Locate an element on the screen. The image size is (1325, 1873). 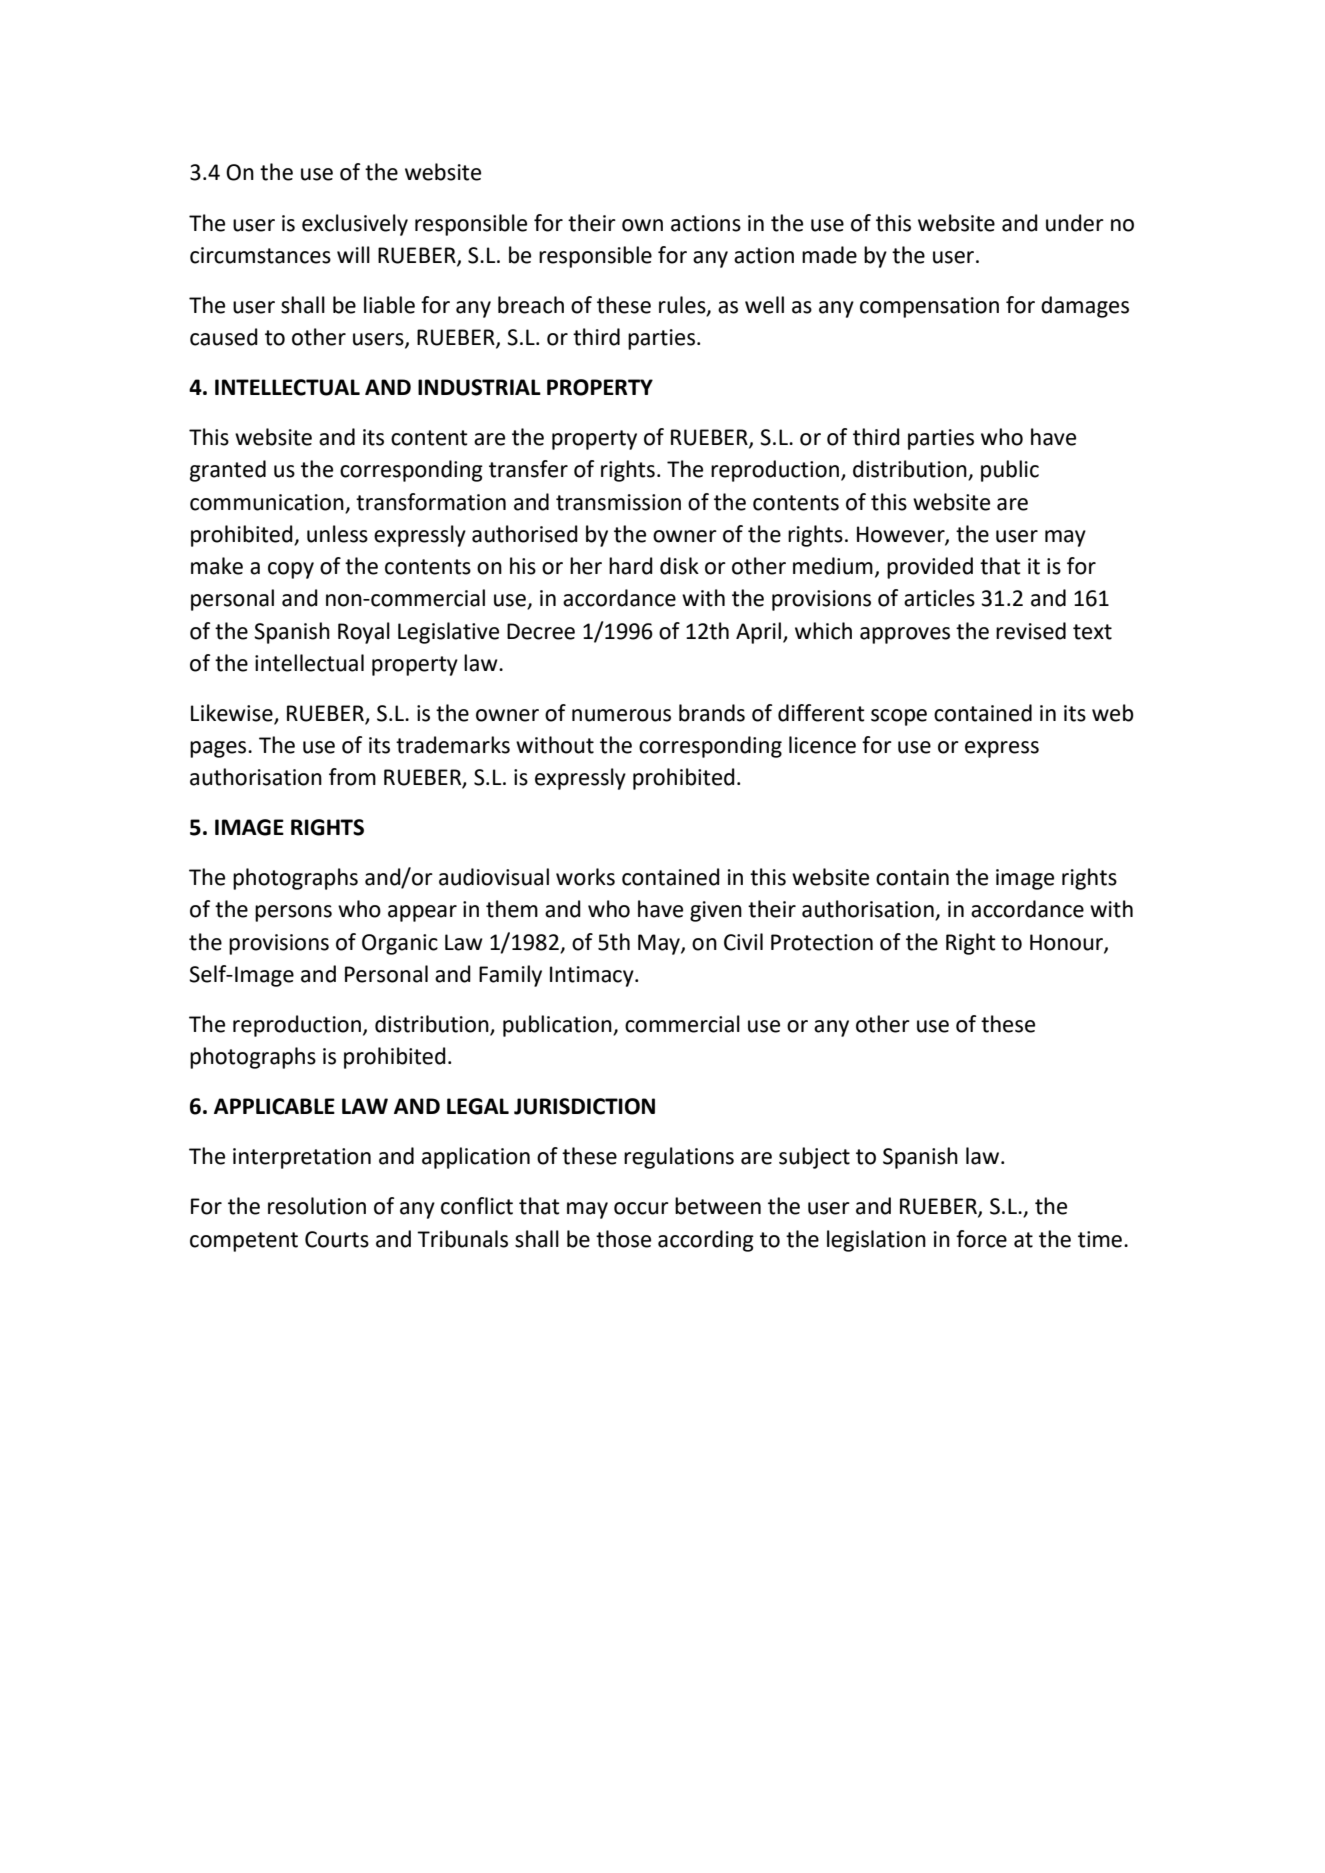
force is located at coordinates (981, 1239).
